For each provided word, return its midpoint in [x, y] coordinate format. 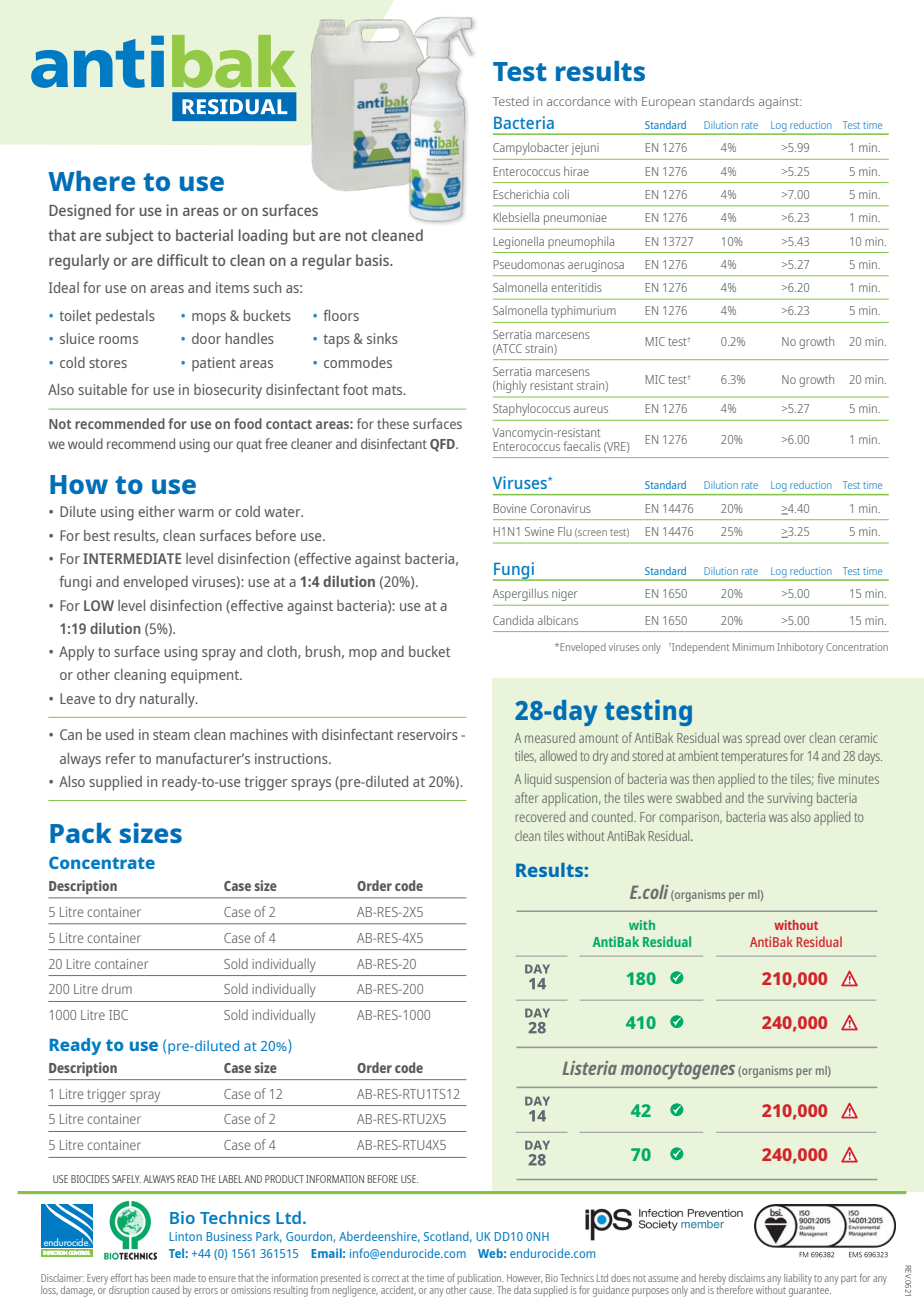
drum [117, 988]
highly [511, 386]
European [668, 103]
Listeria [589, 1068]
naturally [168, 700]
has [141, 1278]
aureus [591, 409]
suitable [102, 389]
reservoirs [428, 734]
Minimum [753, 647]
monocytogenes [678, 1070]
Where [91, 181]
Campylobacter [531, 148]
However [524, 1278]
